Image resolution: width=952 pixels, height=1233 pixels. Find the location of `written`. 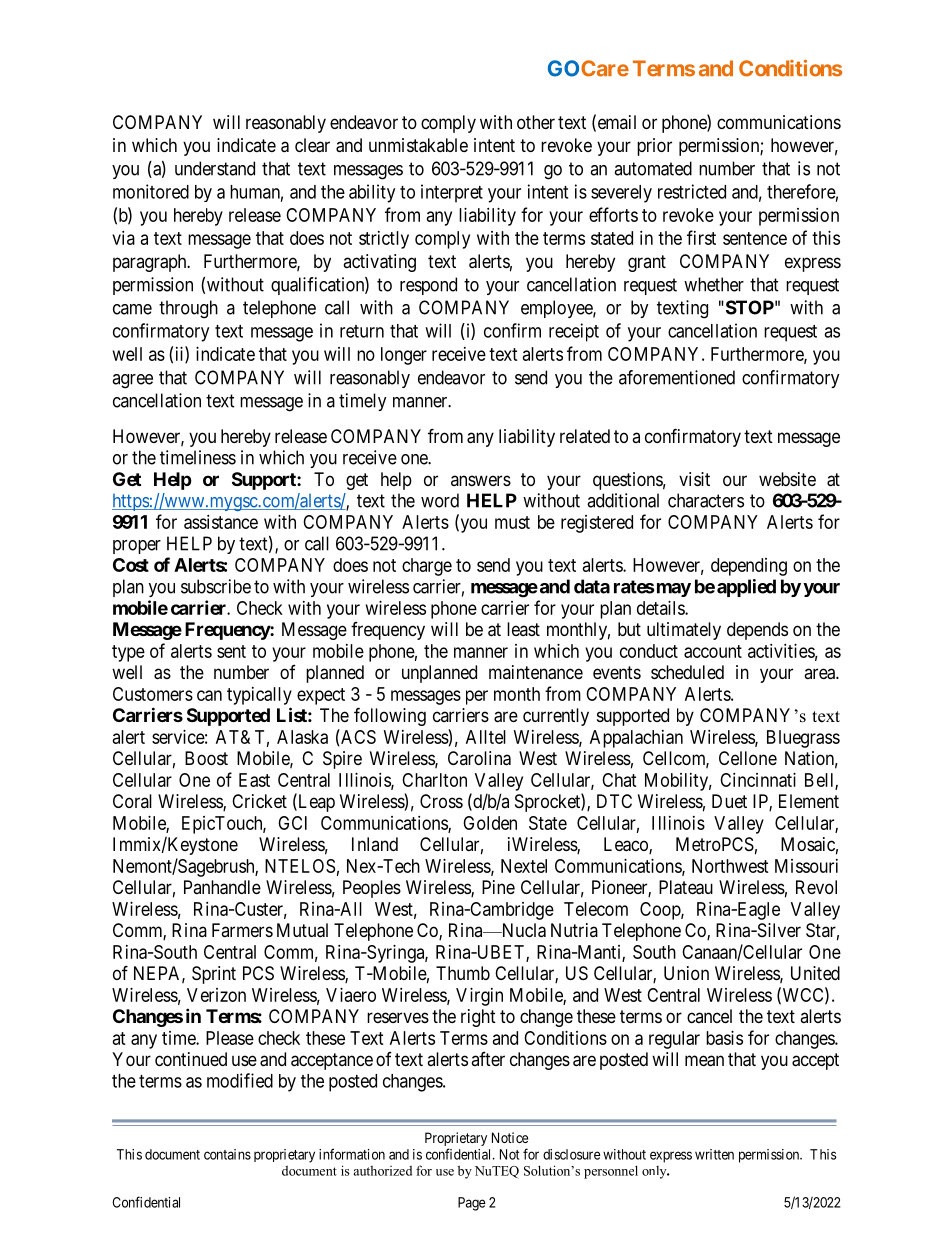

written is located at coordinates (714, 1154).
